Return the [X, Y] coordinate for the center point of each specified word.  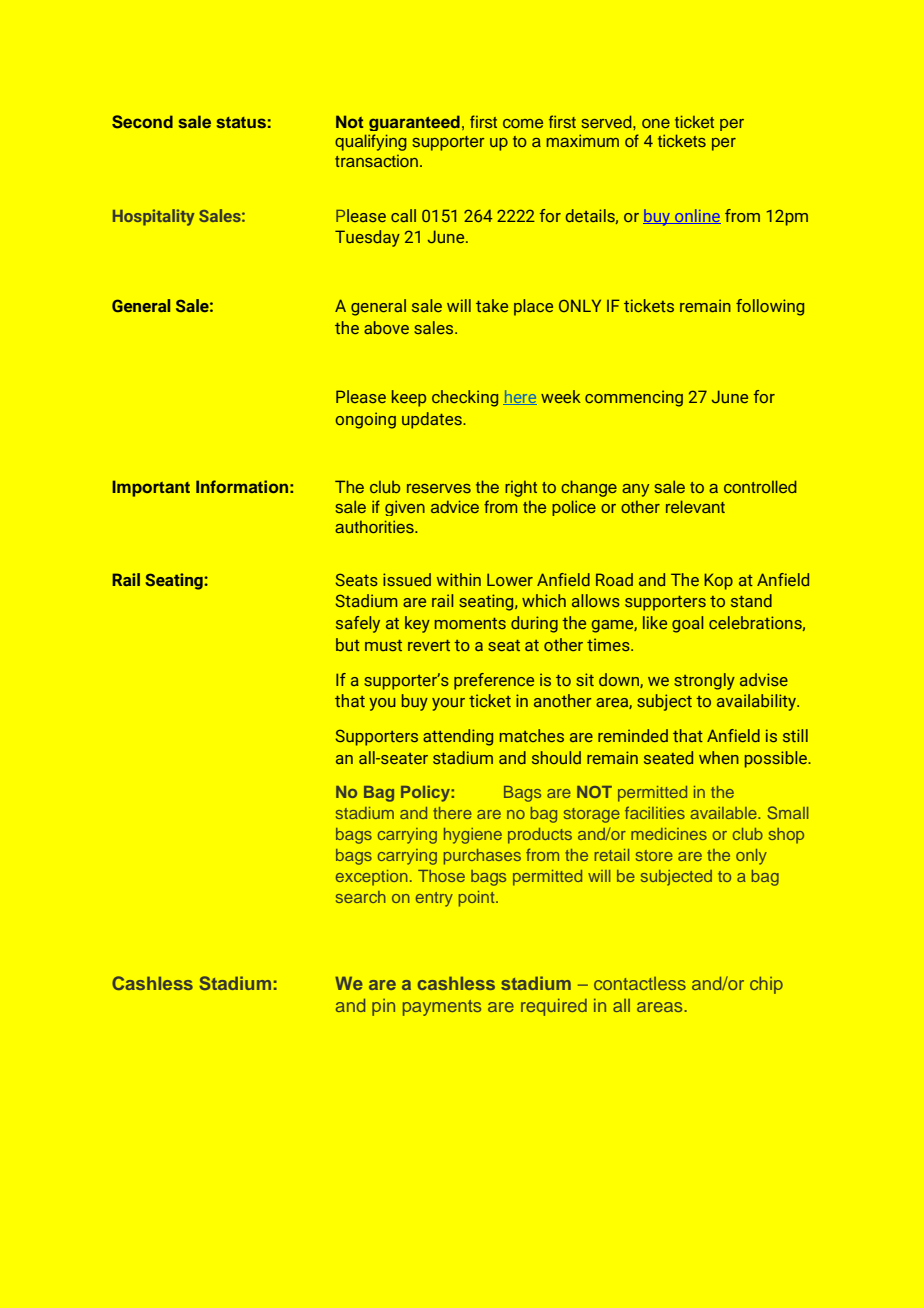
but [348, 644]
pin [383, 1007]
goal [687, 624]
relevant [695, 506]
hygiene [473, 836]
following [770, 307]
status [241, 122]
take [492, 305]
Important [151, 488]
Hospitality [154, 217]
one [656, 123]
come [523, 123]
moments [470, 623]
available [725, 813]
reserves [439, 488]
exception [372, 878]
